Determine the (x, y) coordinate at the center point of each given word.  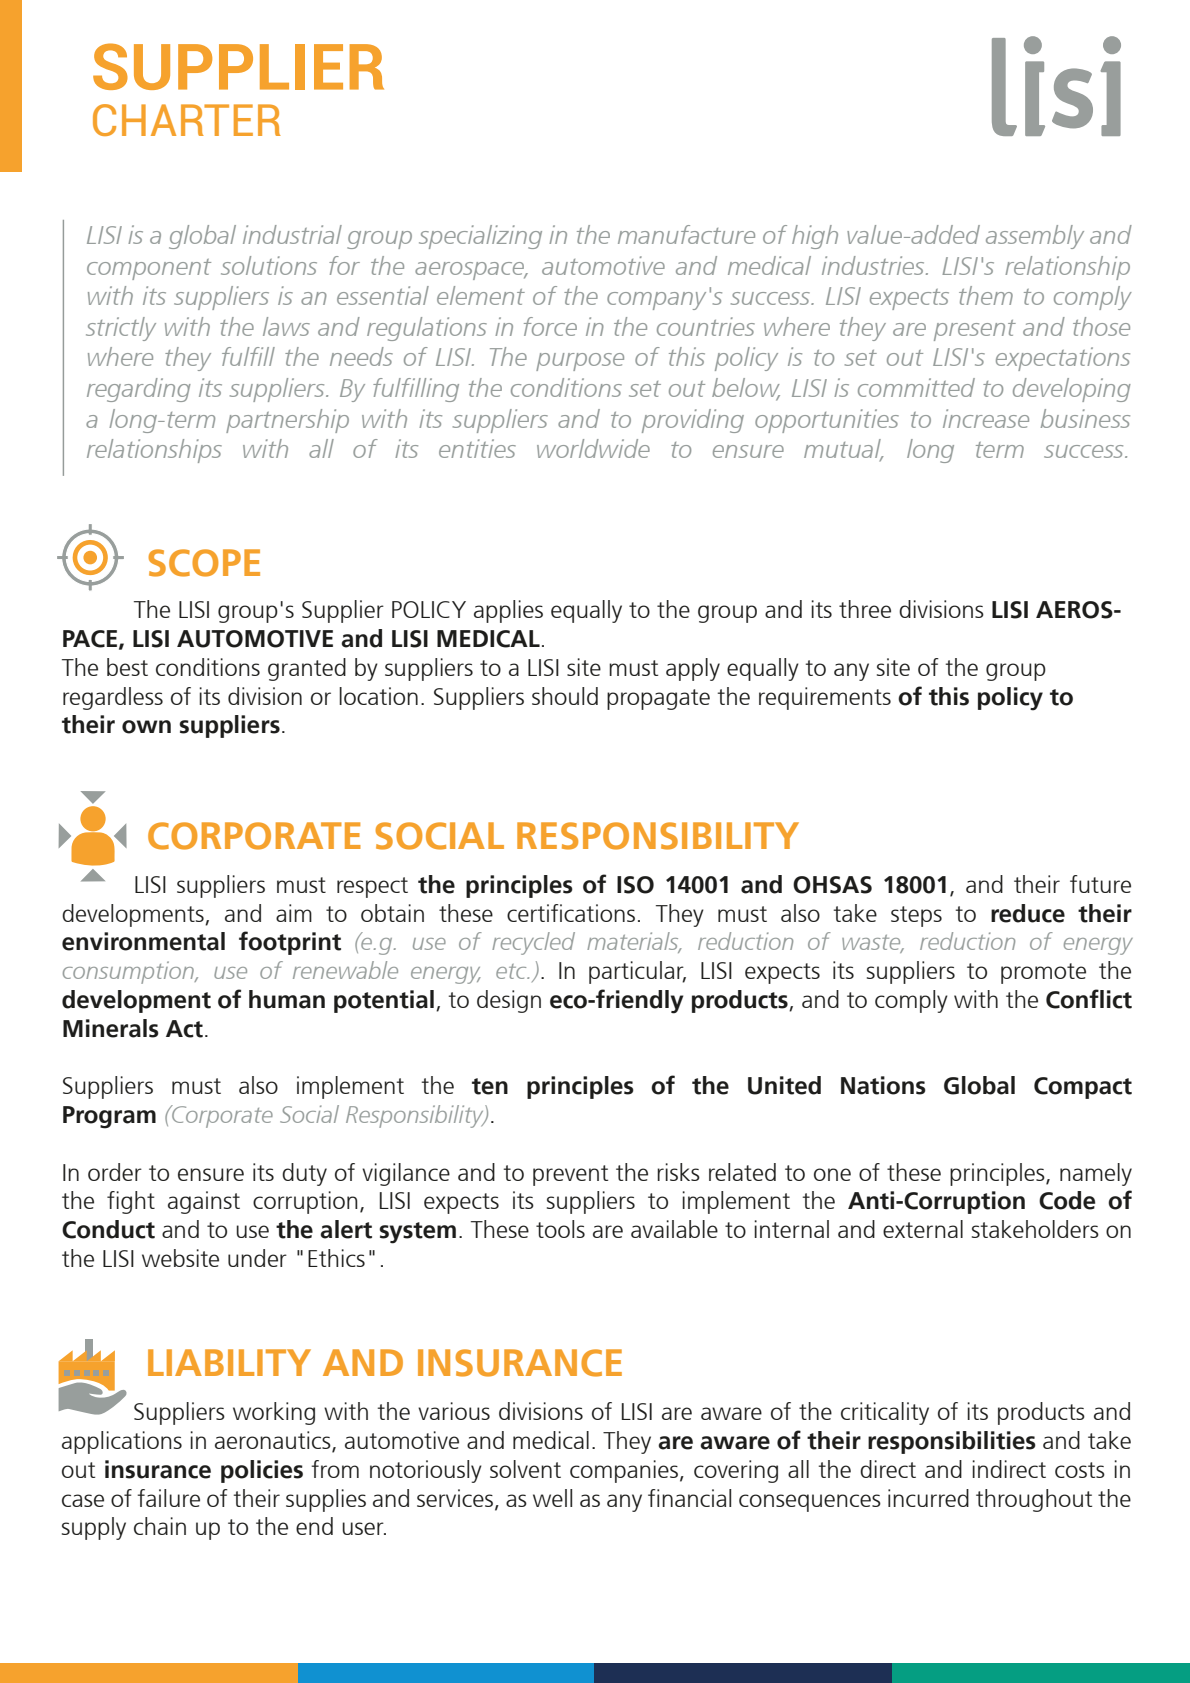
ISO (635, 885)
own (146, 727)
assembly (1035, 237)
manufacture (686, 234)
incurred (928, 1498)
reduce (1028, 913)
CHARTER (187, 120)
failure (168, 1498)
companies (624, 1471)
